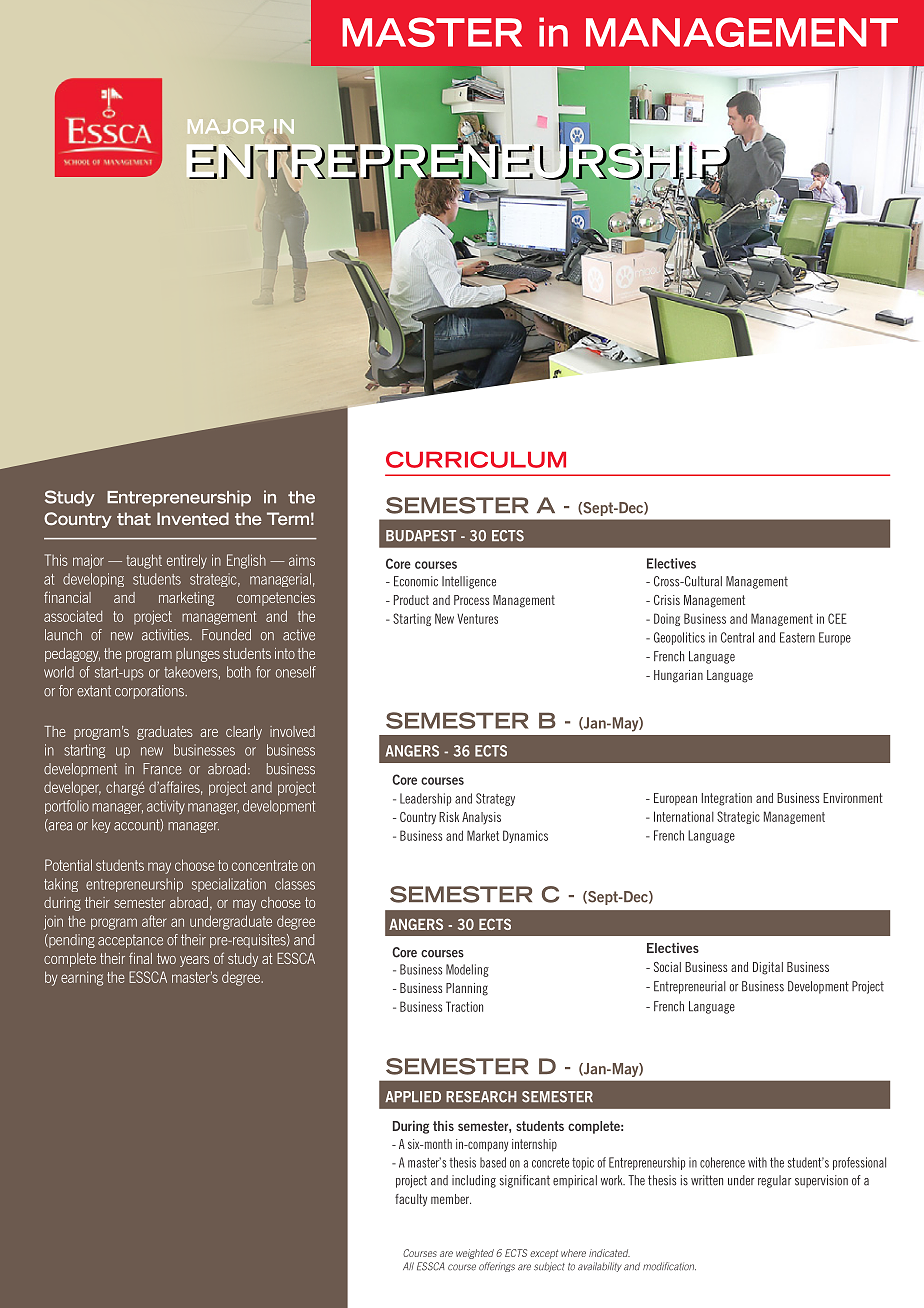  What do you see at coordinates (476, 459) in the screenshot?
I see `CURRICULUM` at bounding box center [476, 459].
